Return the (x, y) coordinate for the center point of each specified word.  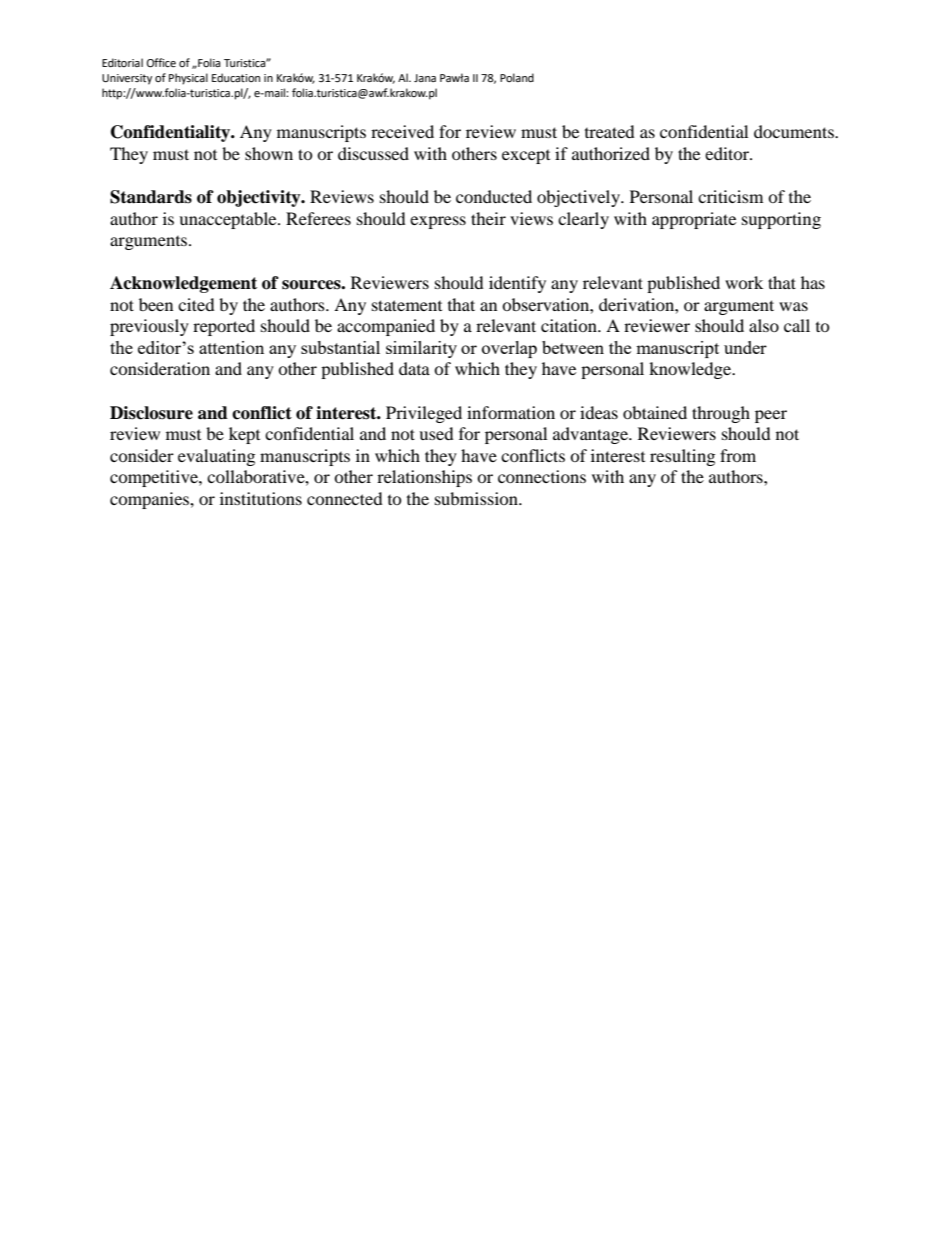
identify (517, 284)
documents (795, 131)
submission (478, 498)
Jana (425, 78)
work (744, 282)
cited (196, 304)
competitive (155, 478)
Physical (188, 79)
